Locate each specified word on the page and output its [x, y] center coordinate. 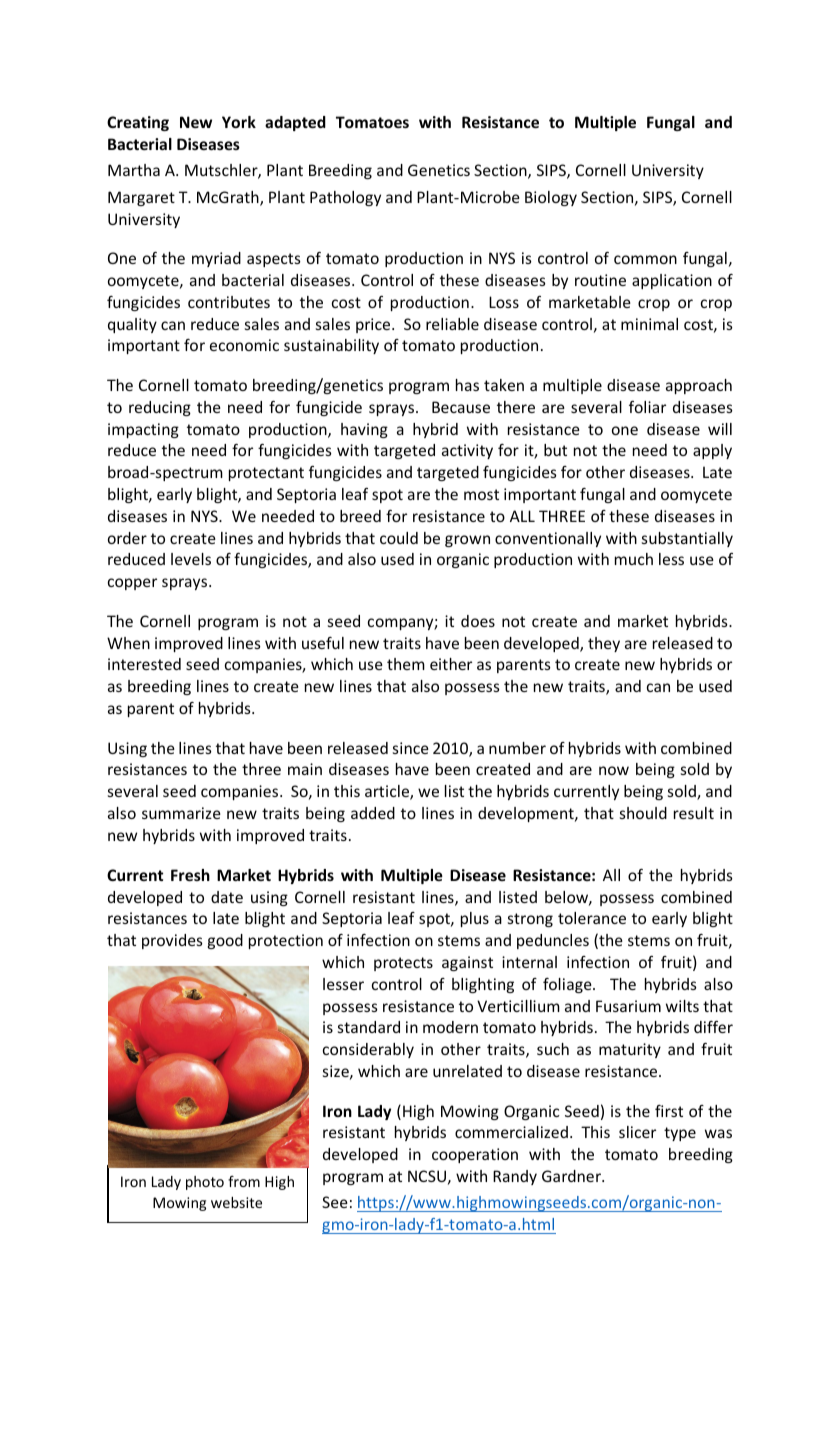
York [239, 122]
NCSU [427, 1176]
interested [144, 664]
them [406, 664]
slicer [637, 1132]
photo [205, 1183]
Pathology [345, 198]
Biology [551, 198]
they [604, 644]
